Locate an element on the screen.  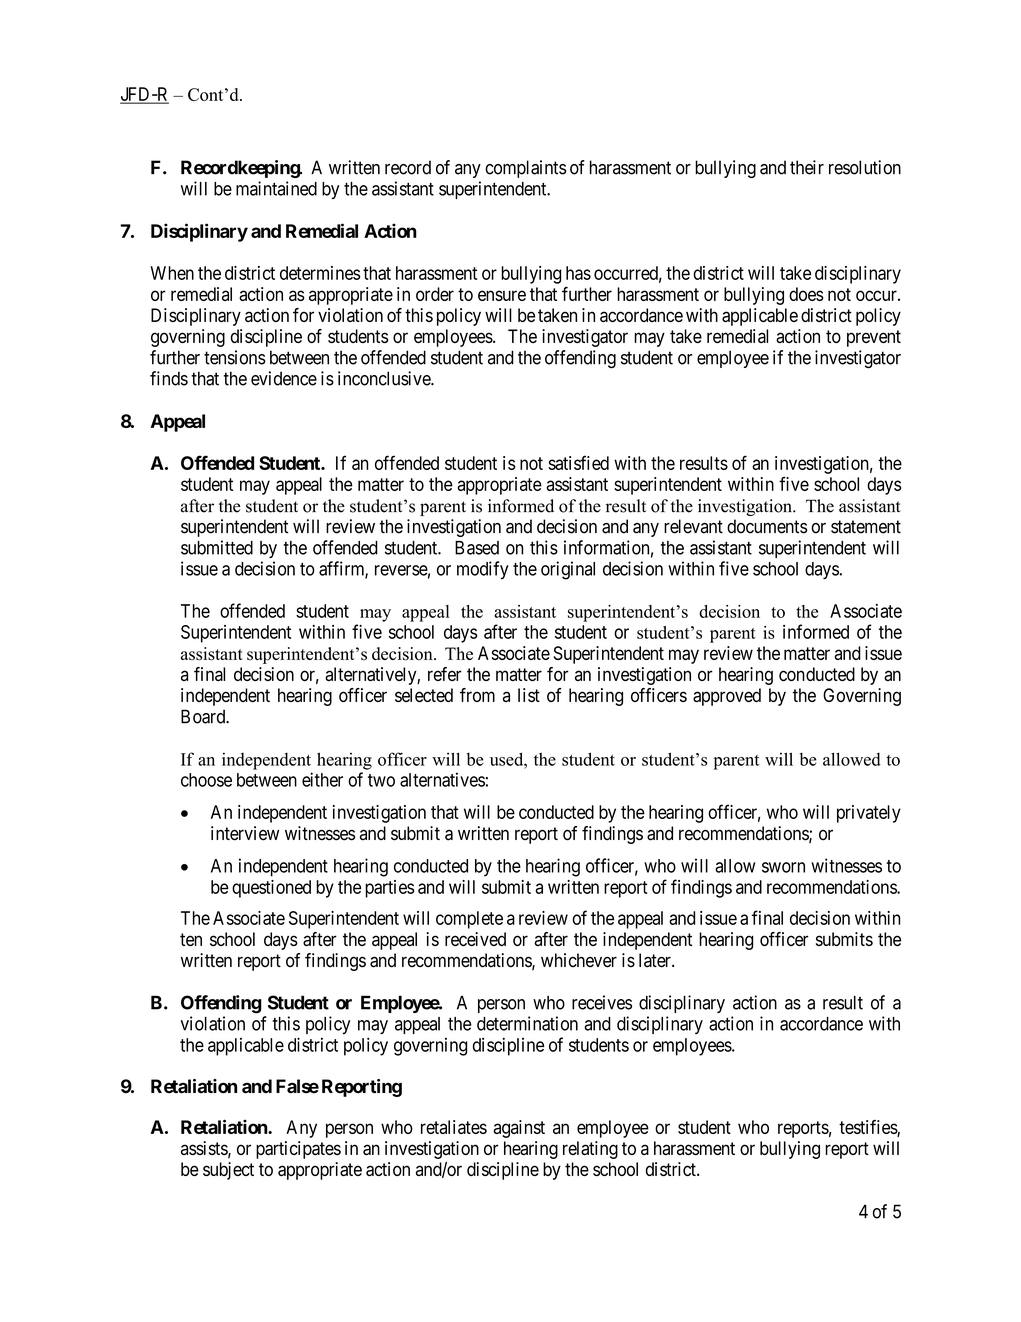
complaints is located at coordinates (525, 169).
